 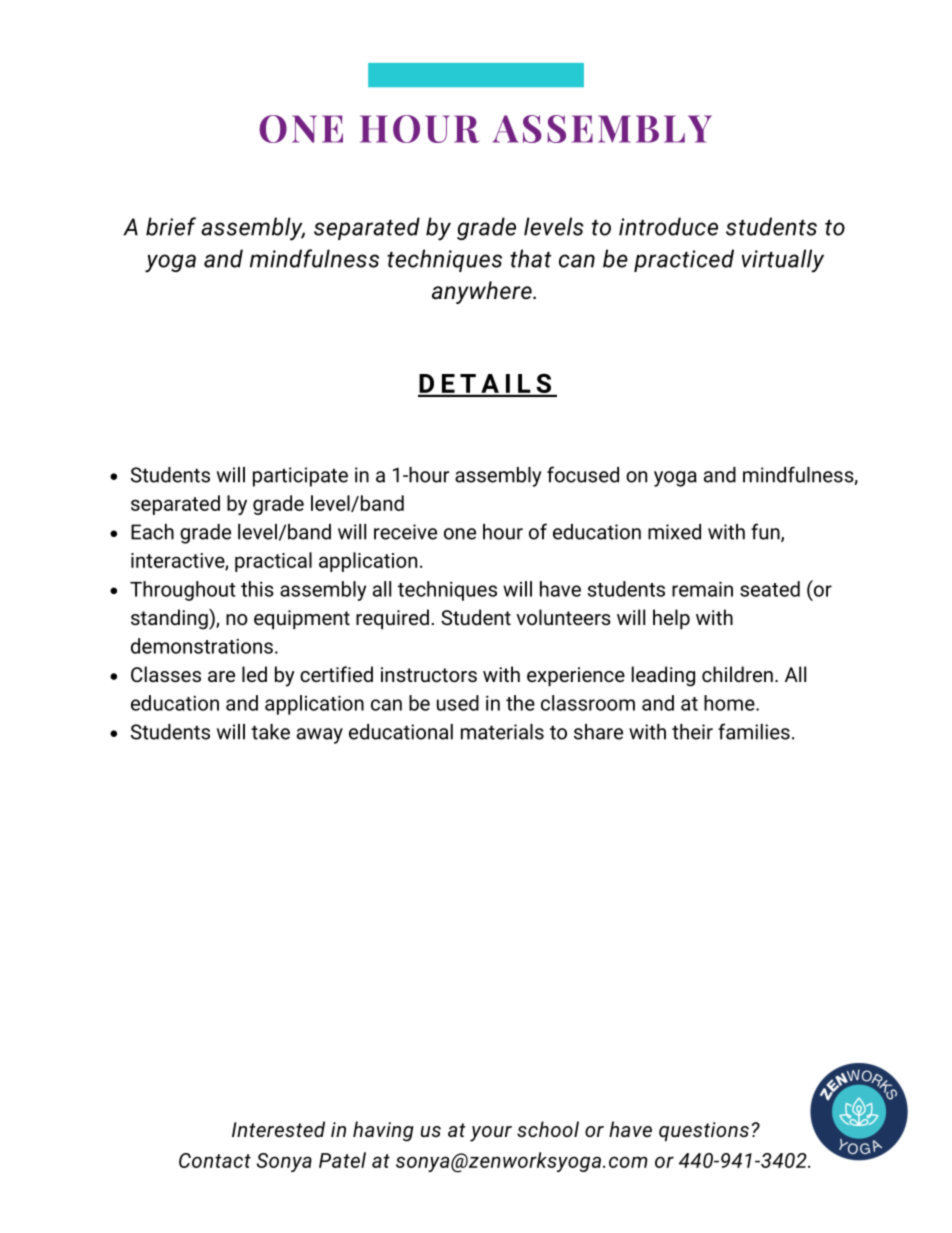 What do you see at coordinates (215, 1160) in the document?
I see `Contact` at bounding box center [215, 1160].
